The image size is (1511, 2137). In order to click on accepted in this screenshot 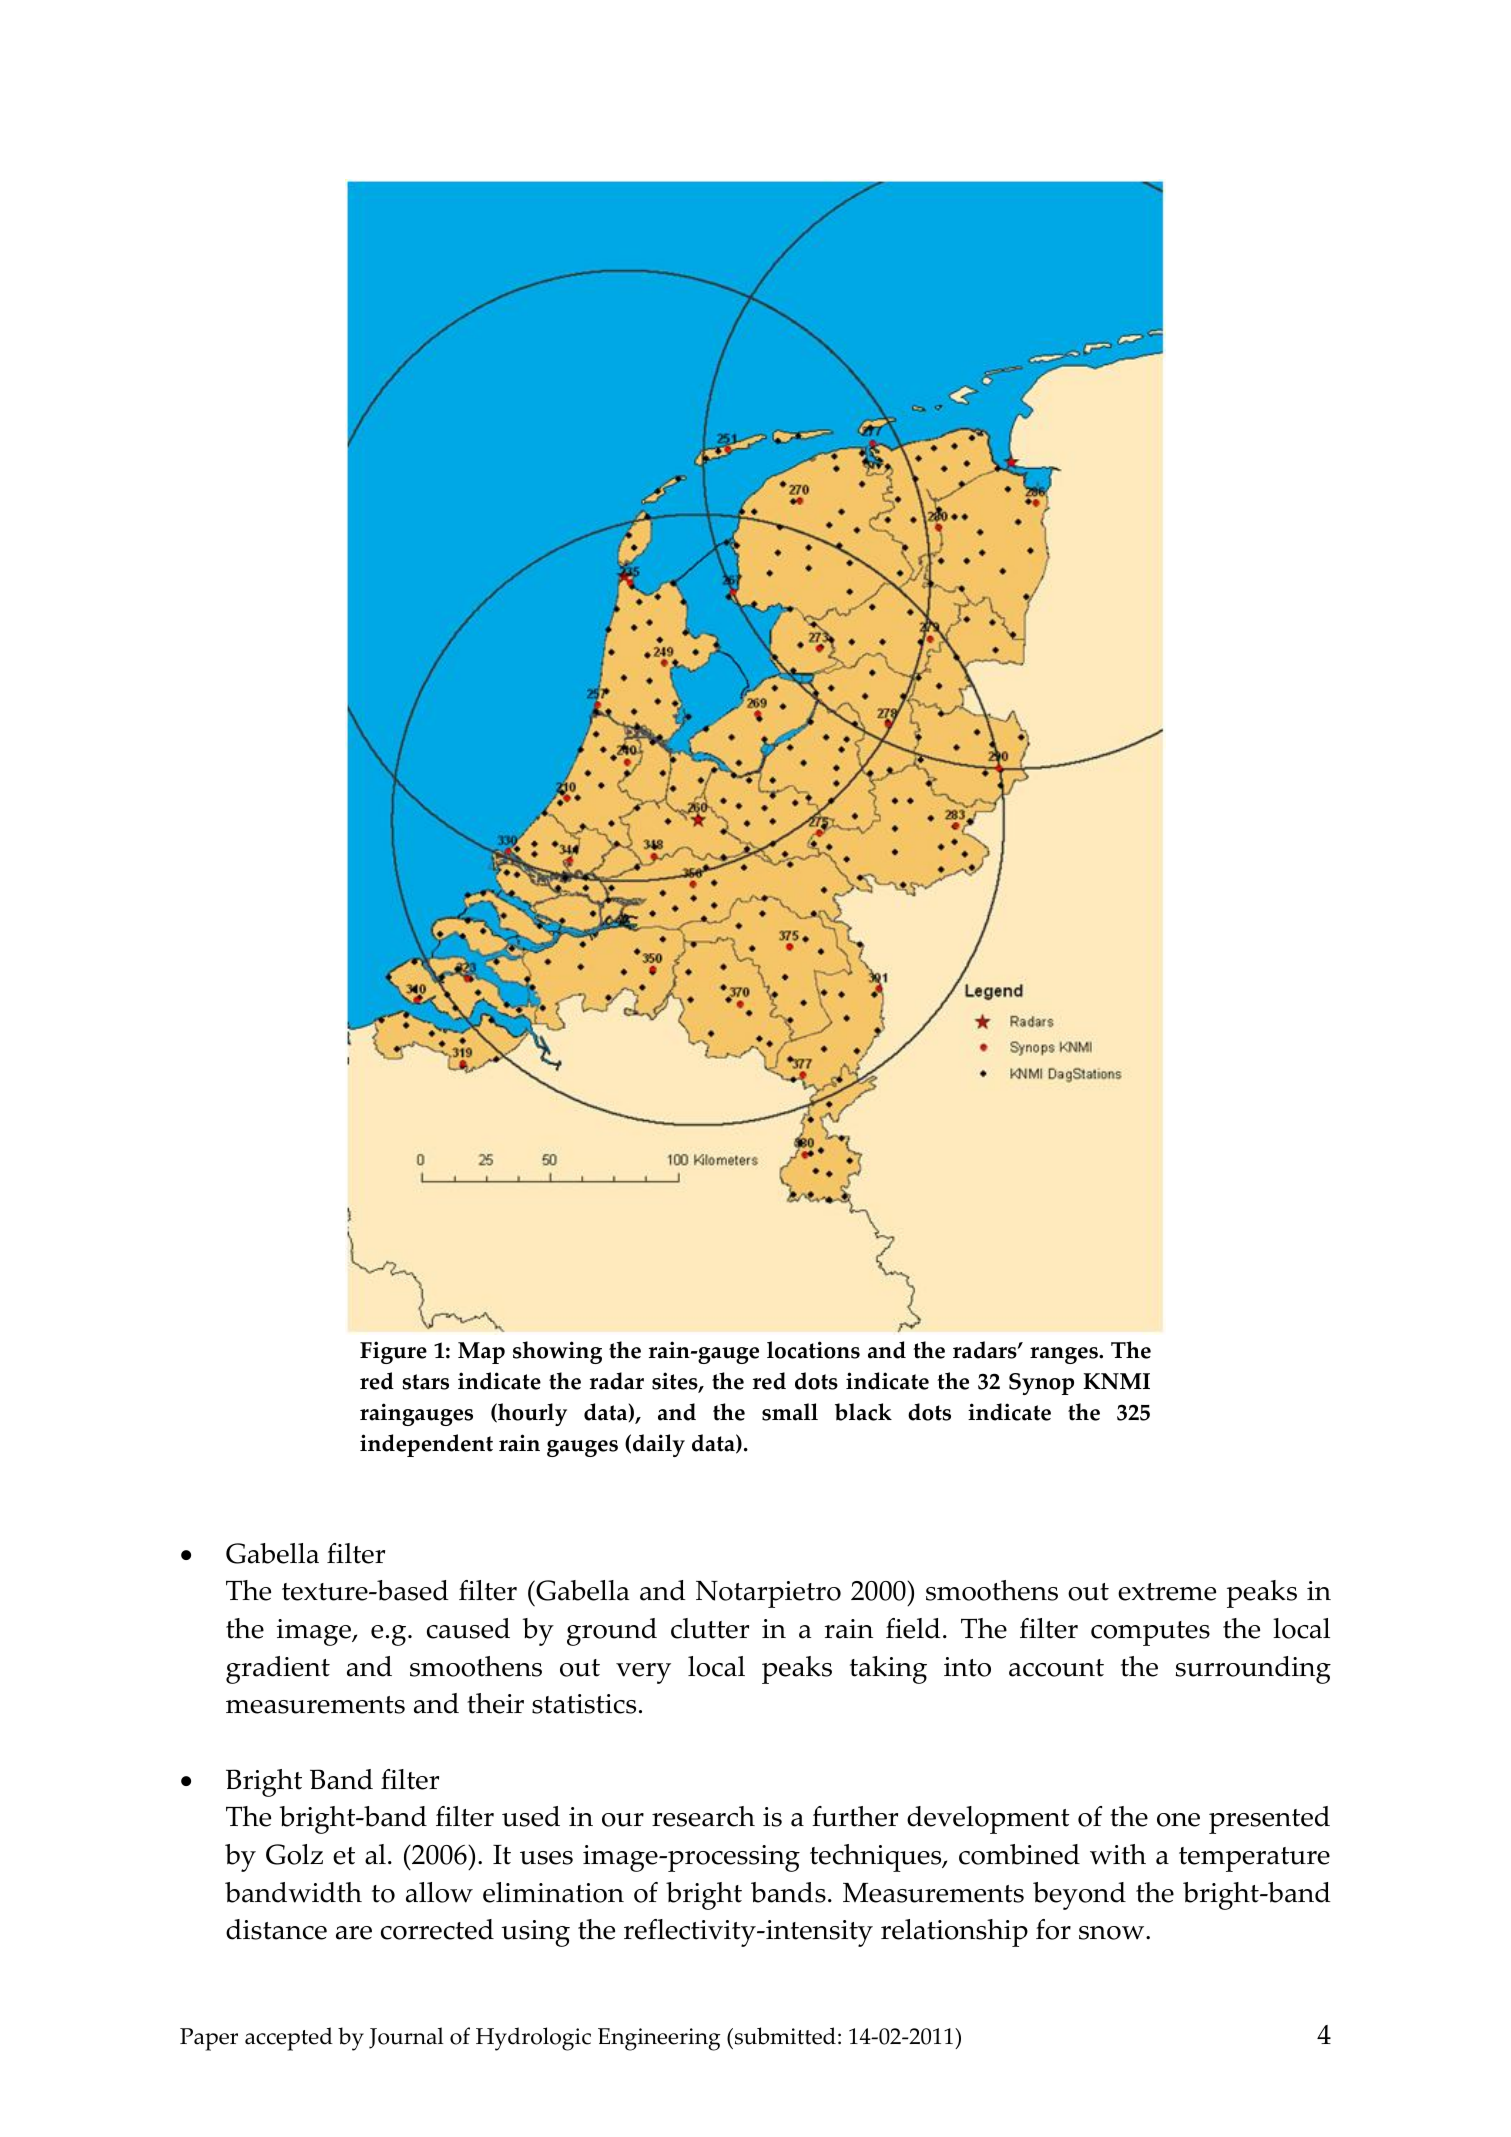, I will do `click(289, 2039)`.
